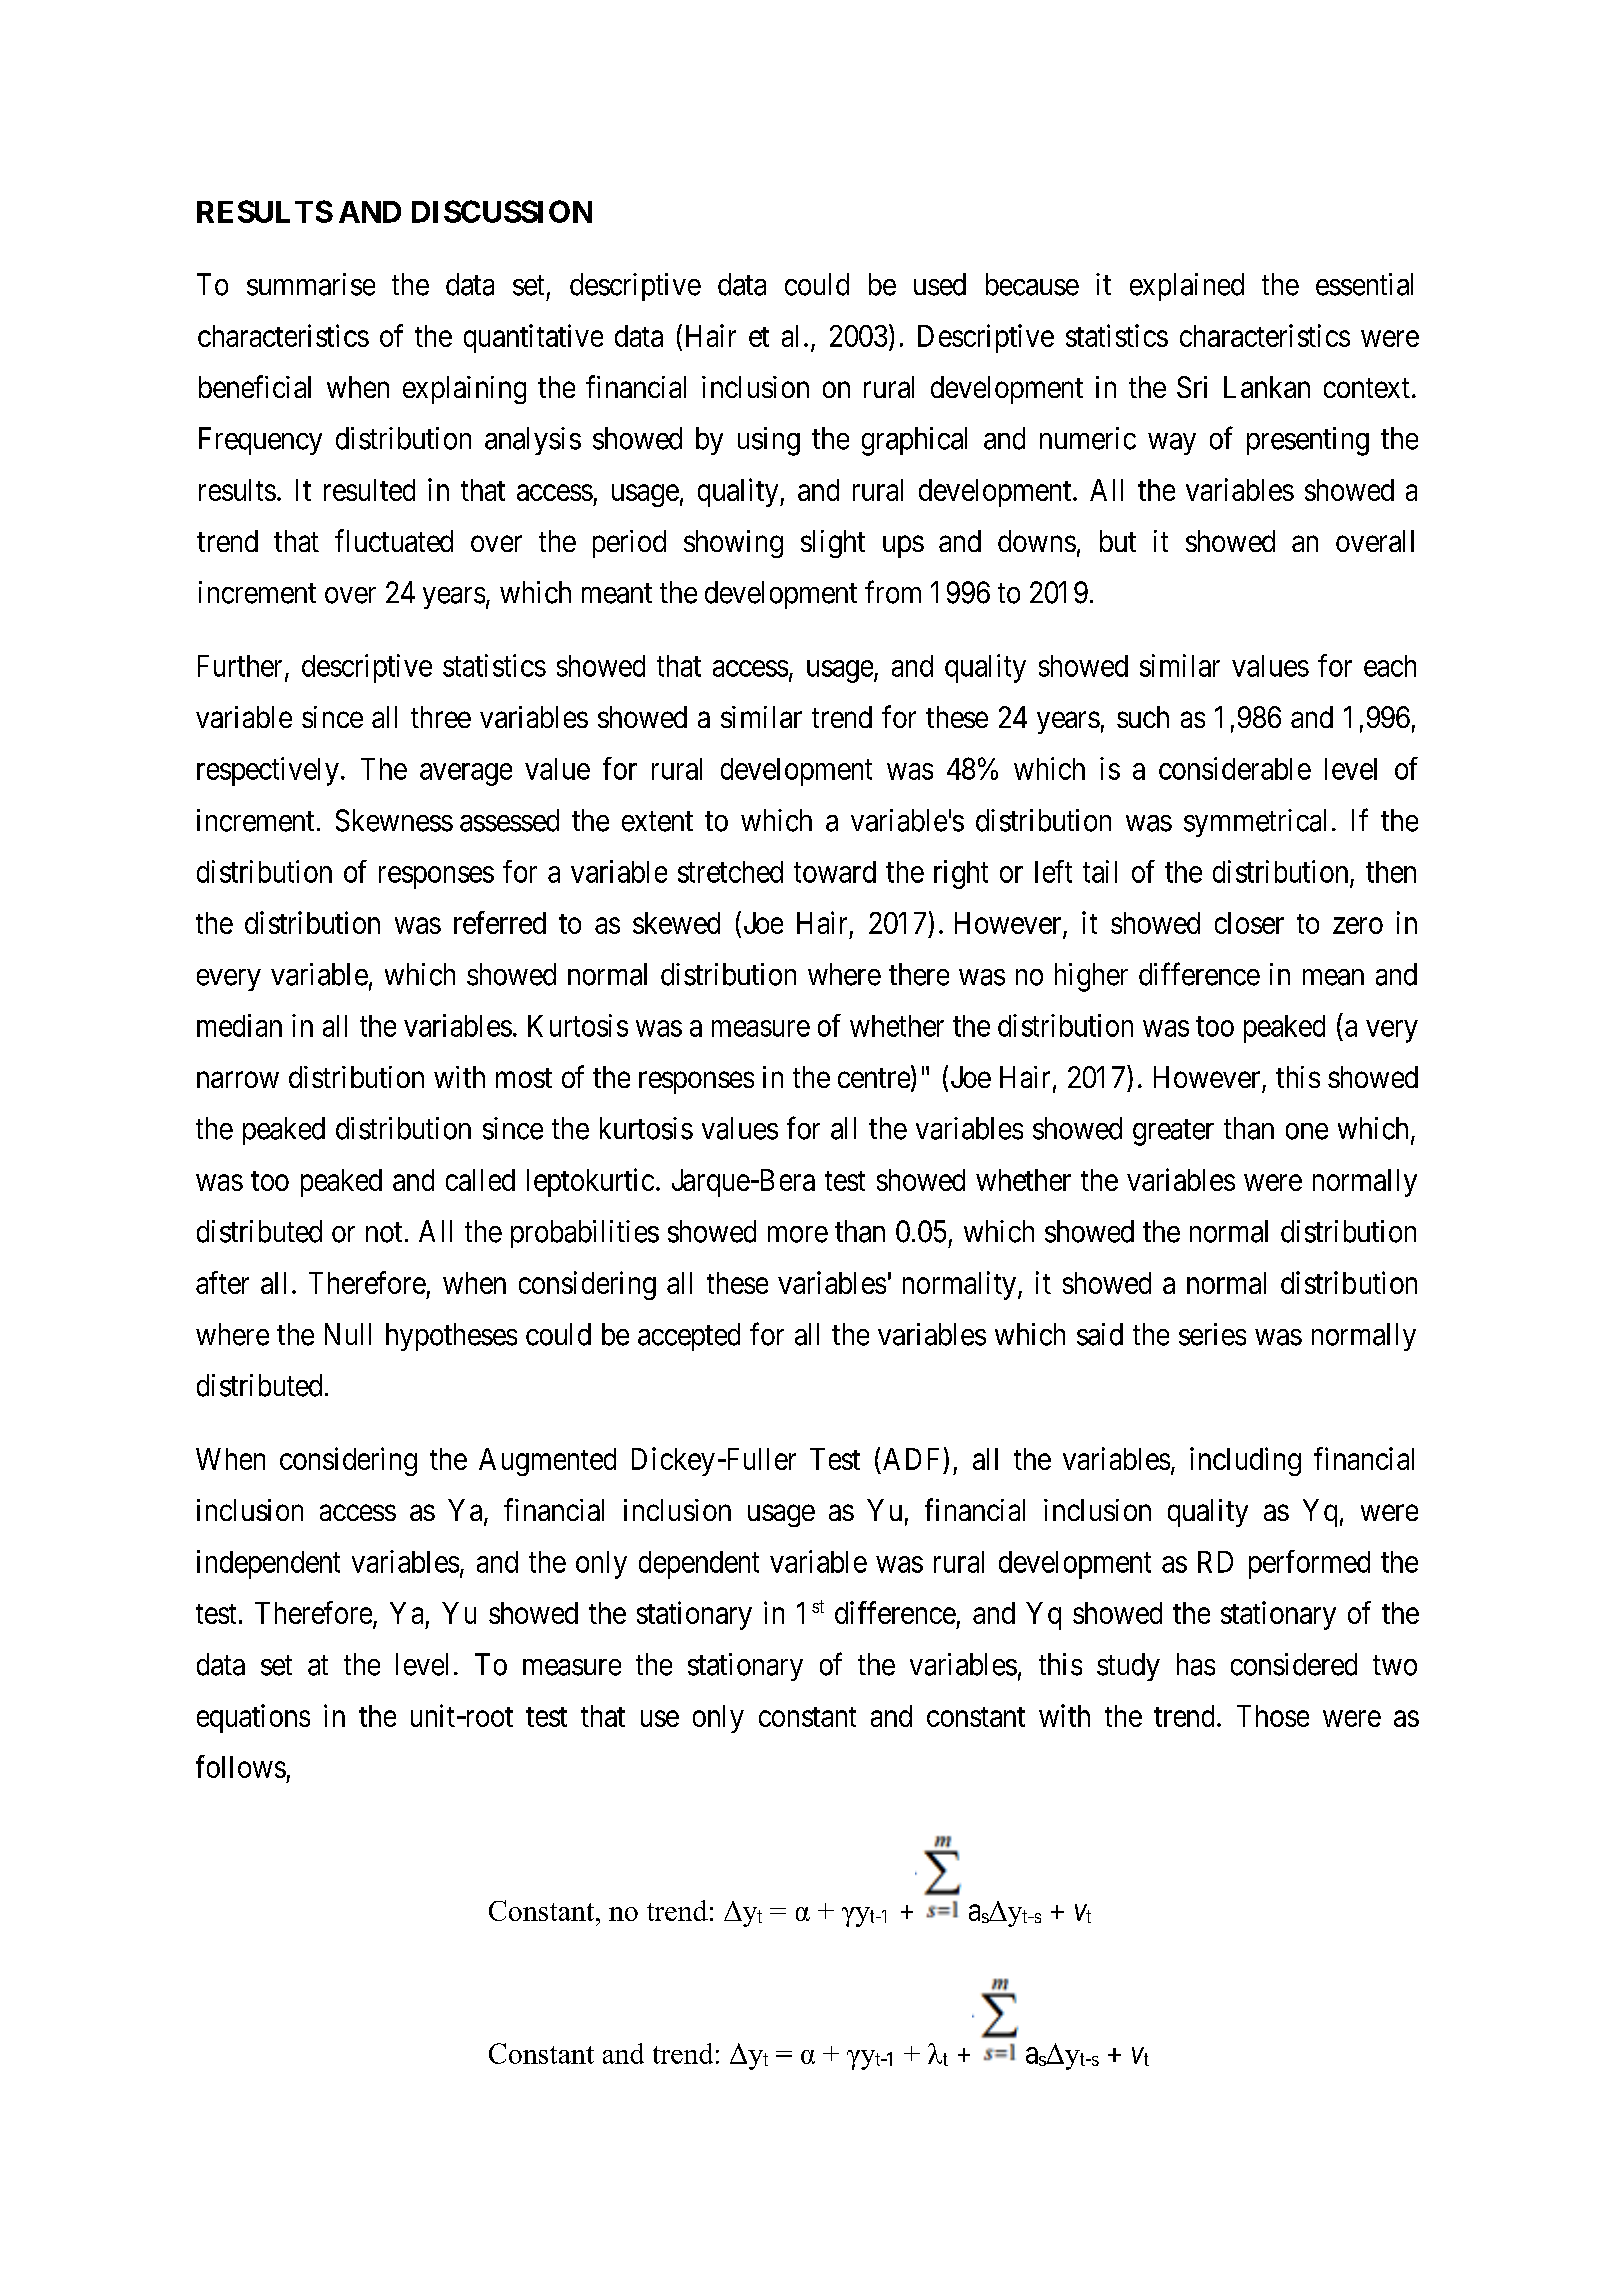 This document has height=2281, width=1613. Describe the element at coordinates (441, 717) in the document. I see `three` at that location.
